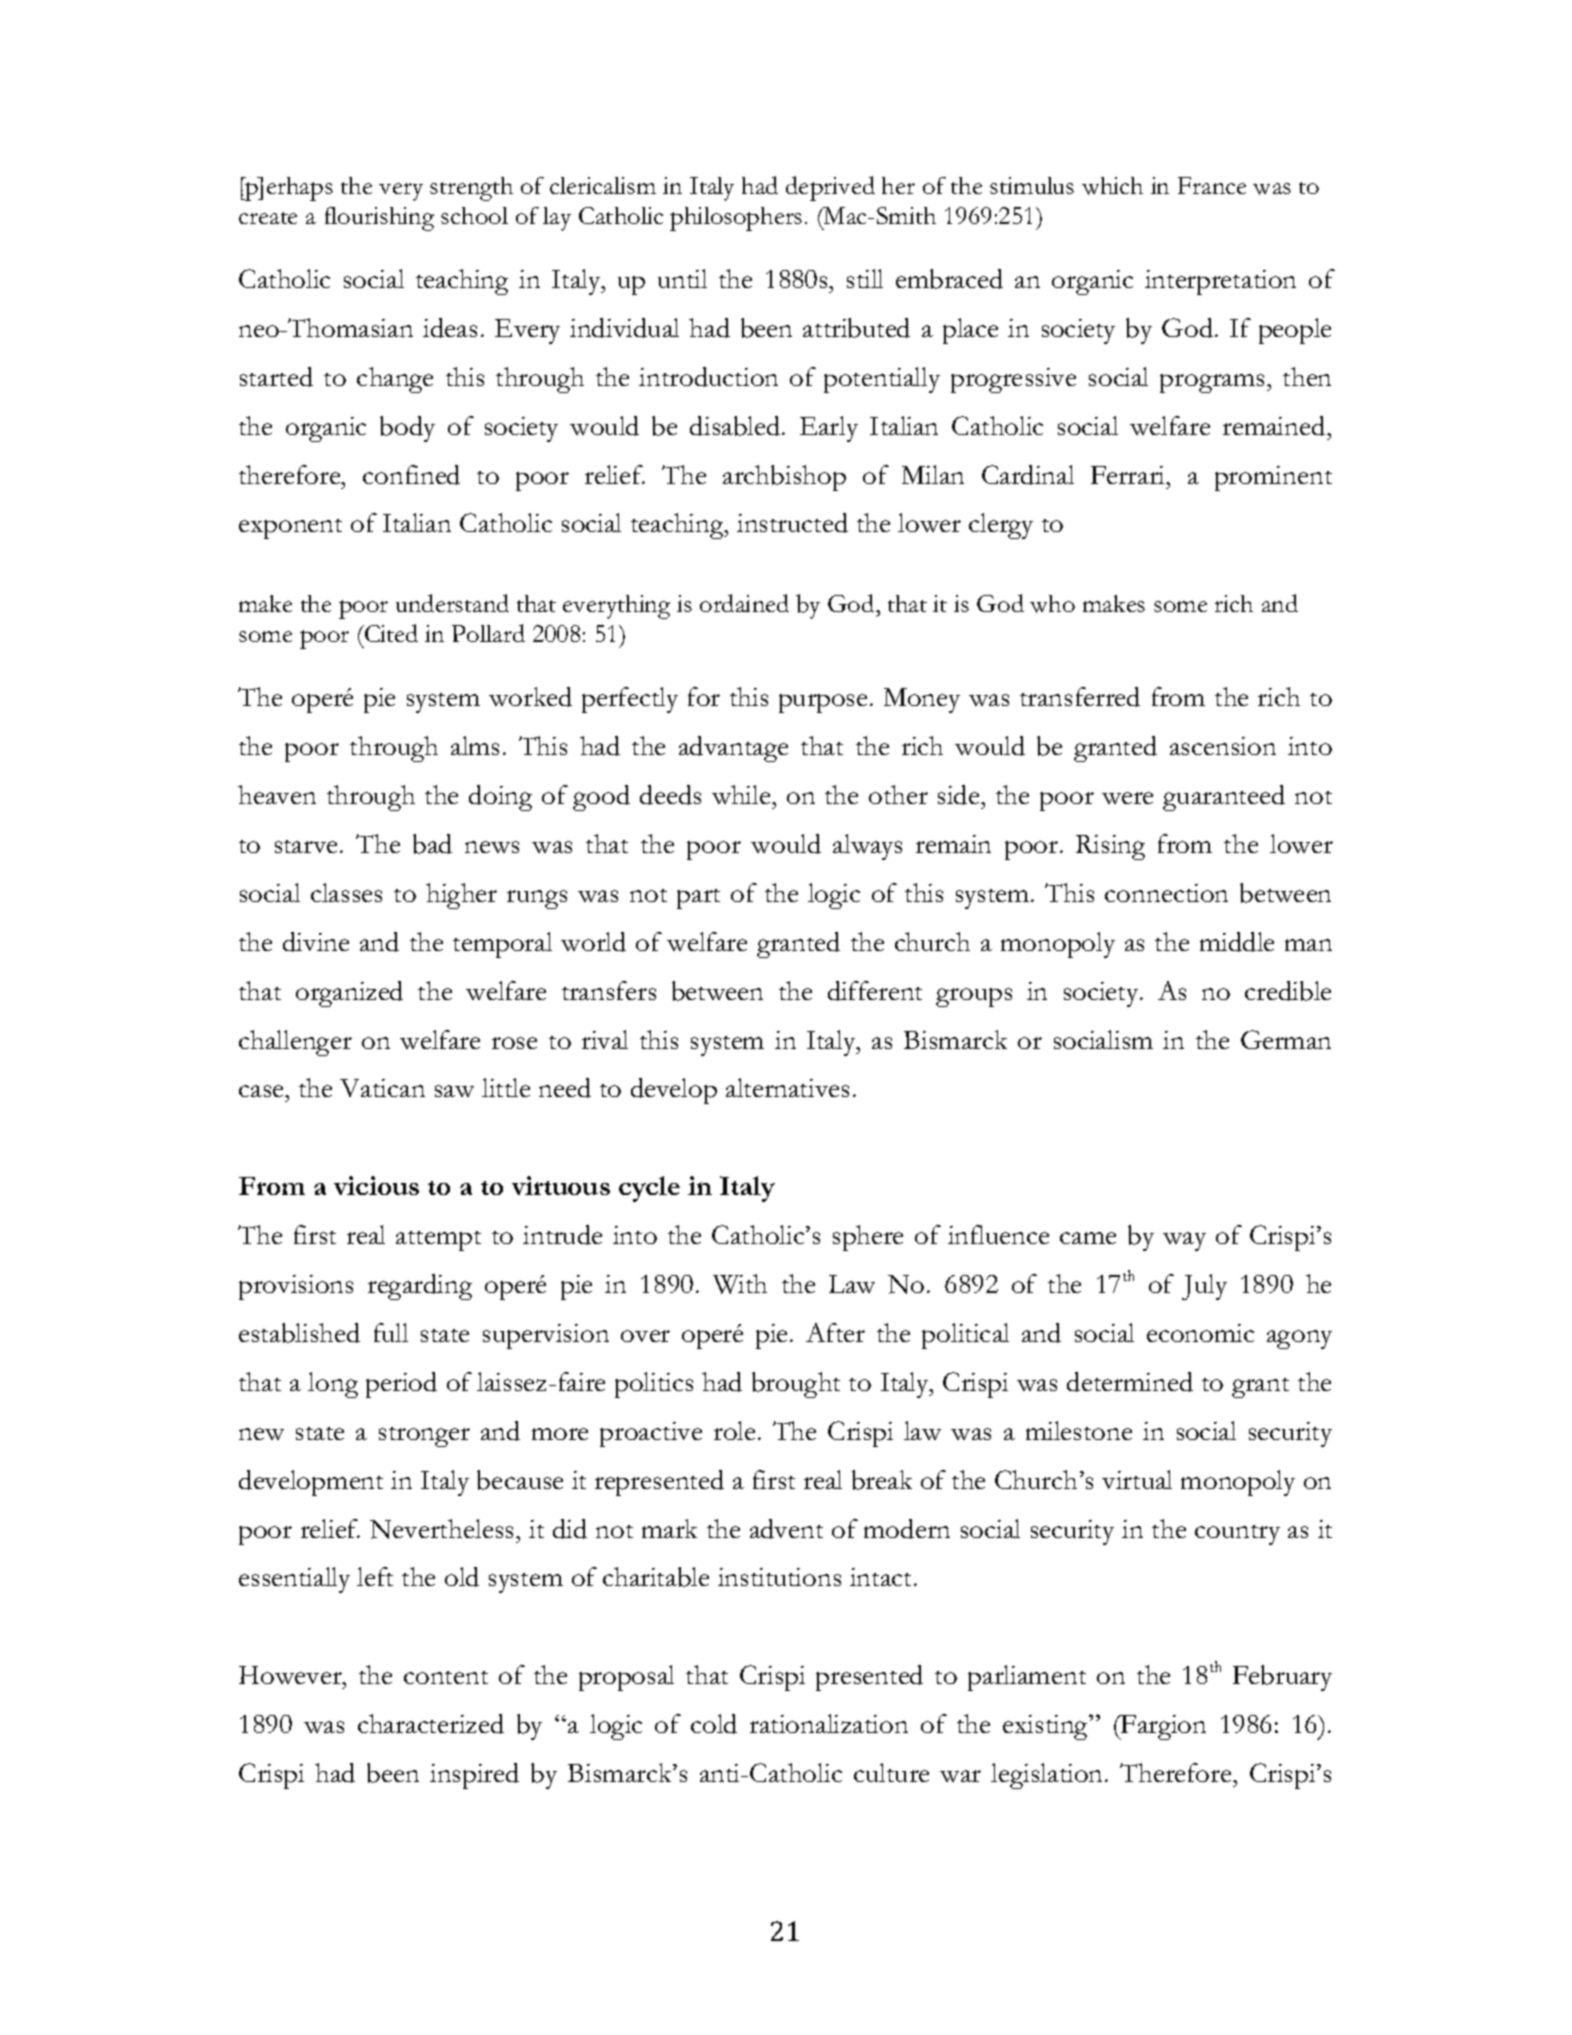 The width and height of the document is (1572, 2035). Describe the element at coordinates (1223, 746) in the document. I see `ascension` at that location.
